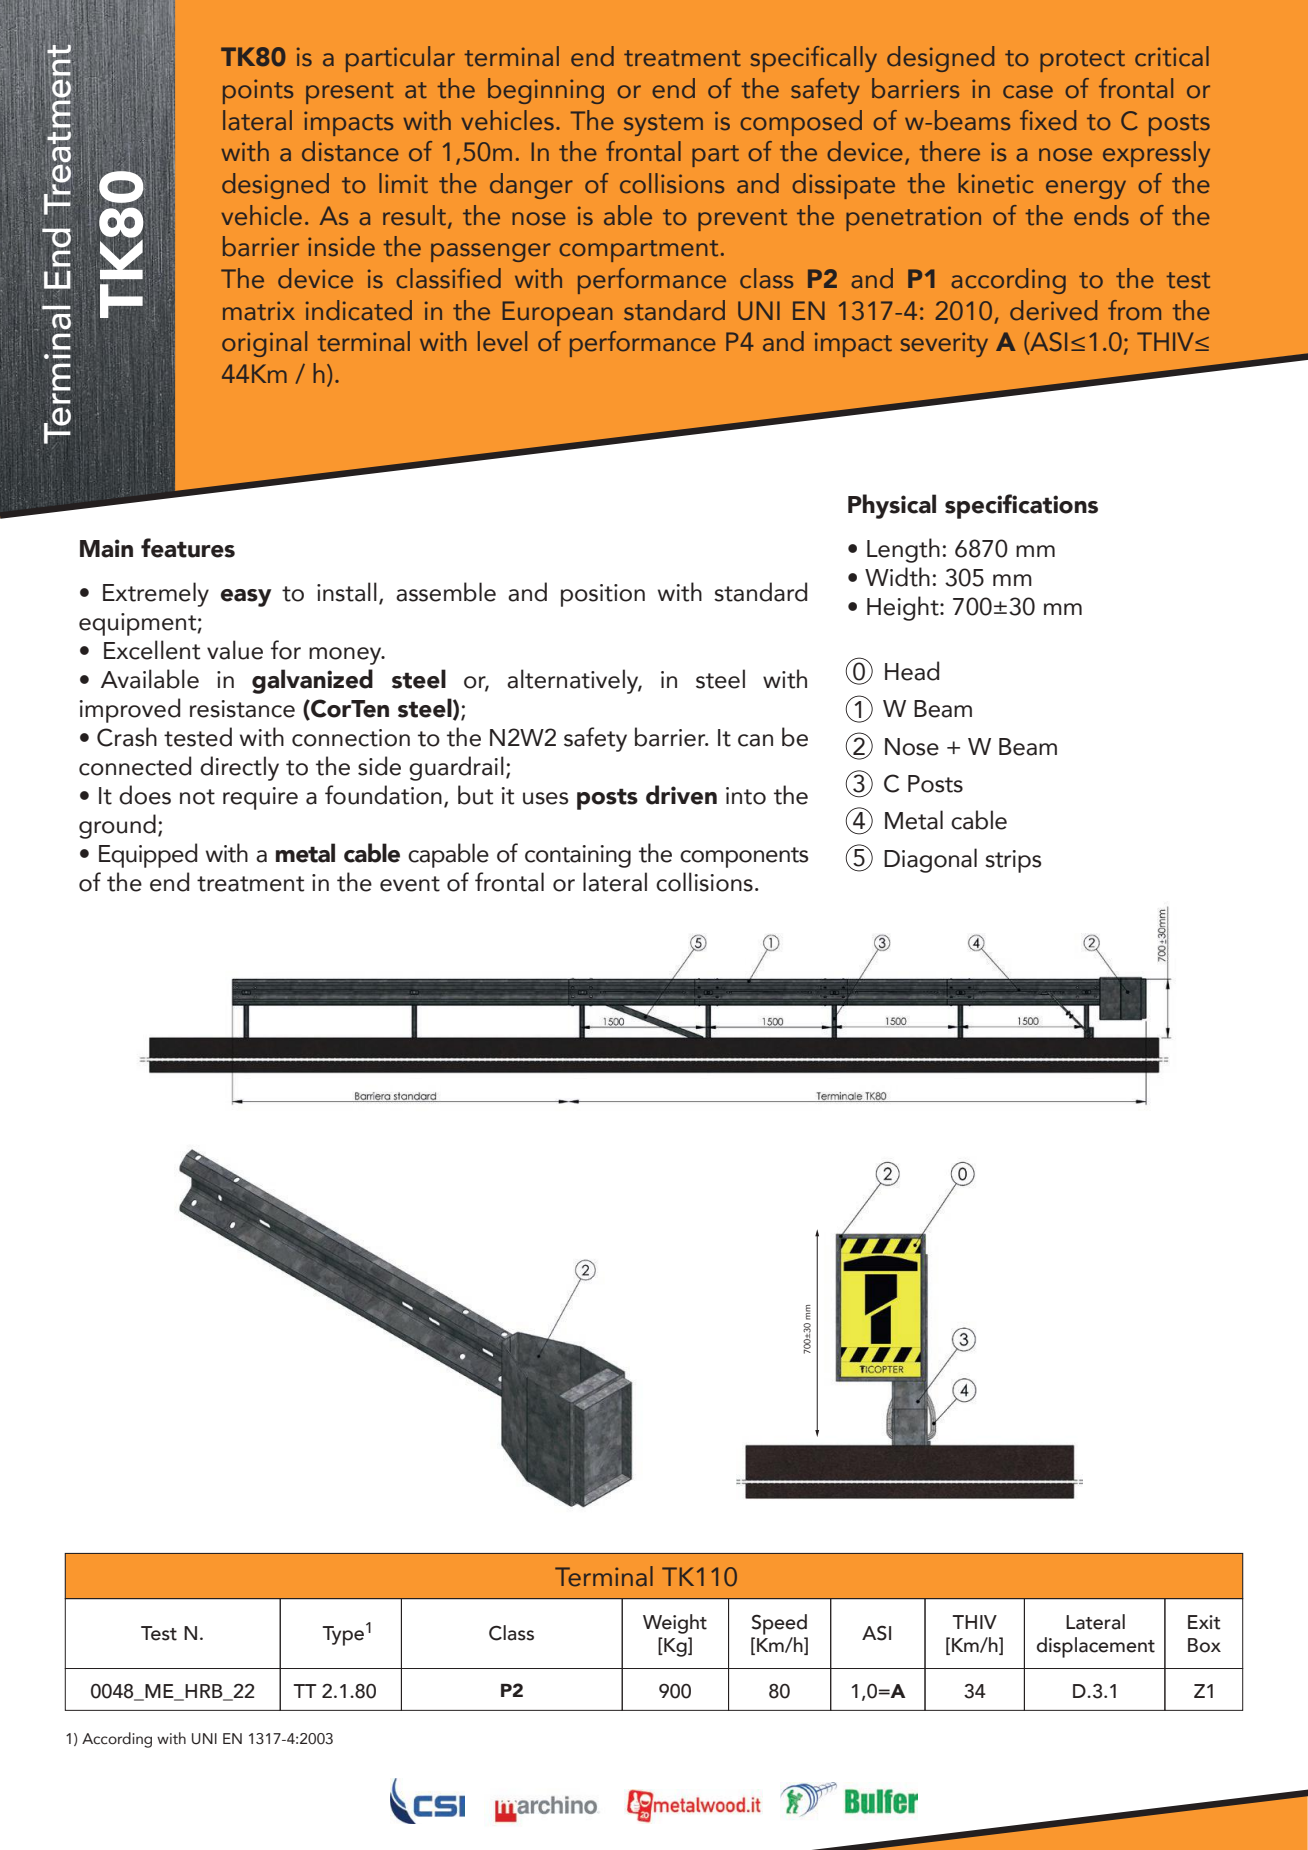 The width and height of the image is (1308, 1850). What do you see at coordinates (578, 856) in the image?
I see `containing` at bounding box center [578, 856].
